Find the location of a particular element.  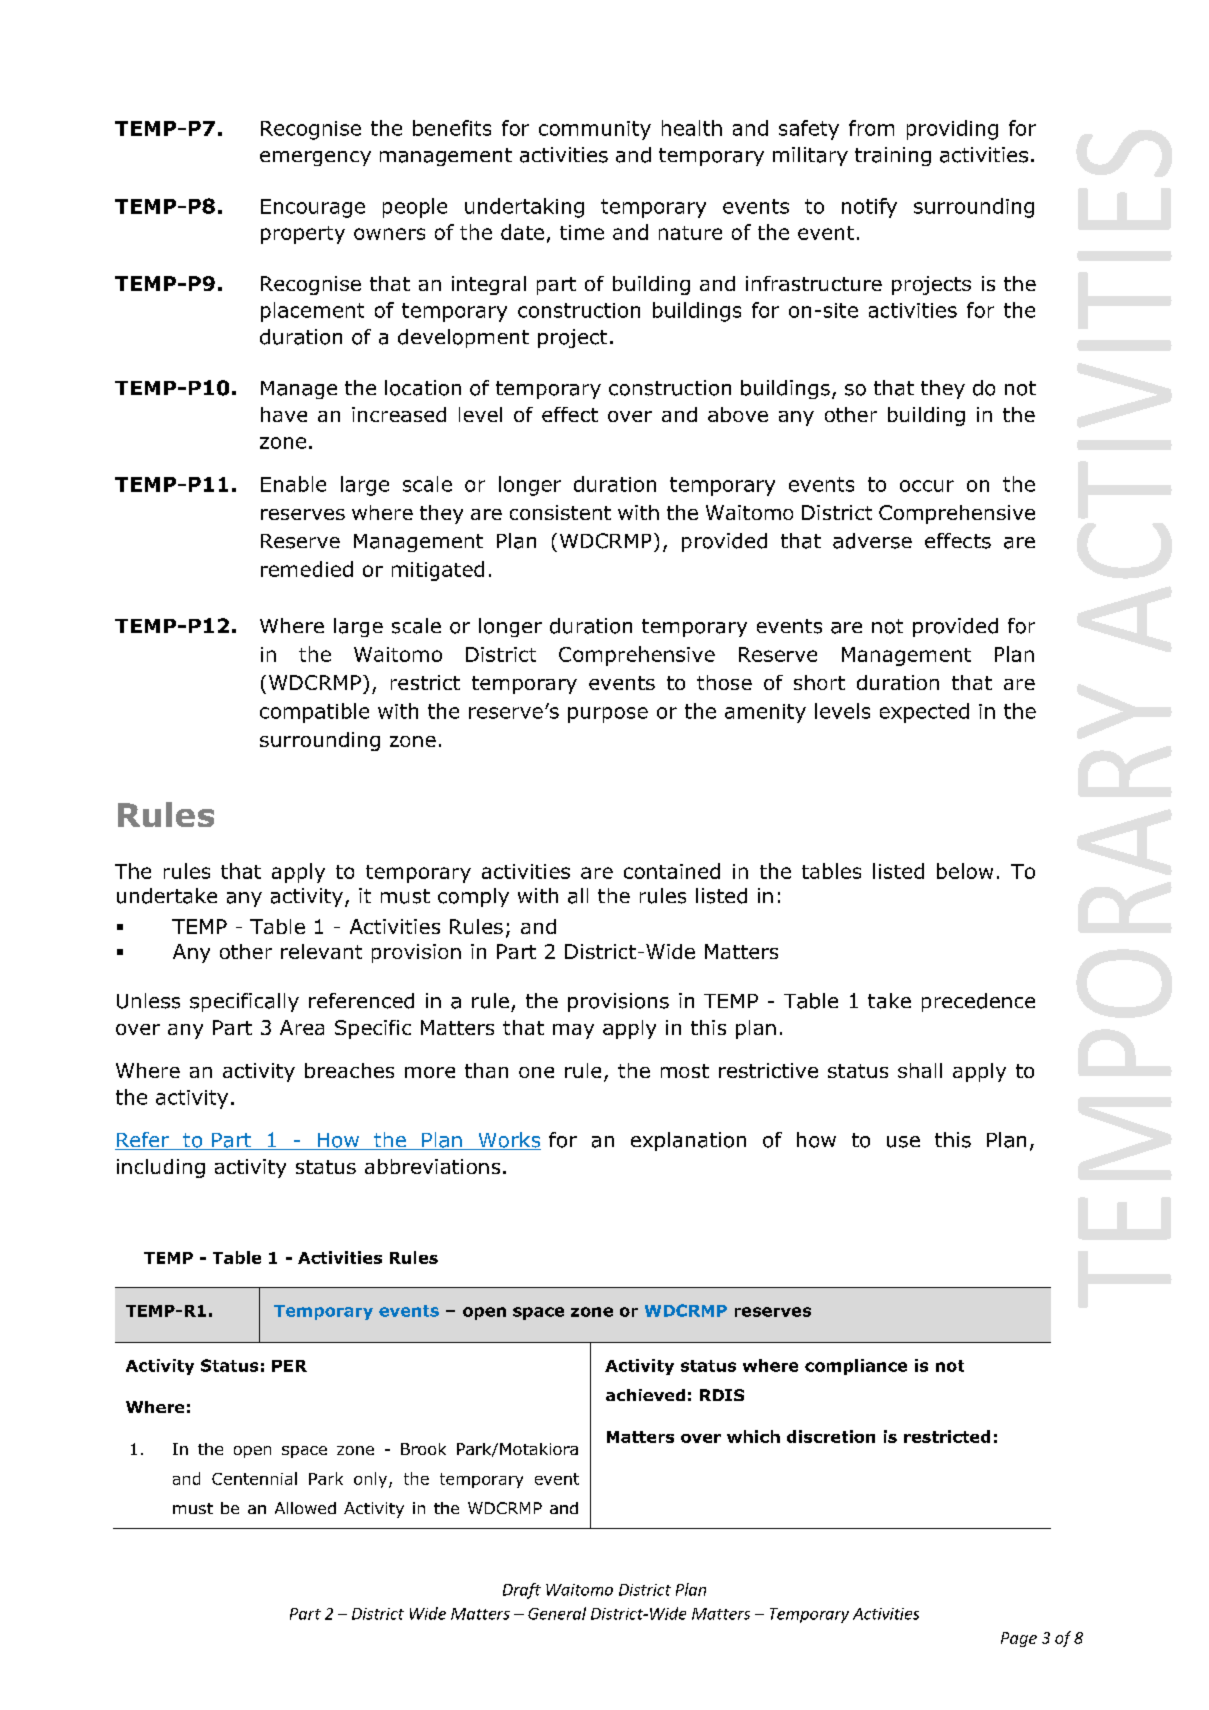

Allowed is located at coordinates (305, 1508).
